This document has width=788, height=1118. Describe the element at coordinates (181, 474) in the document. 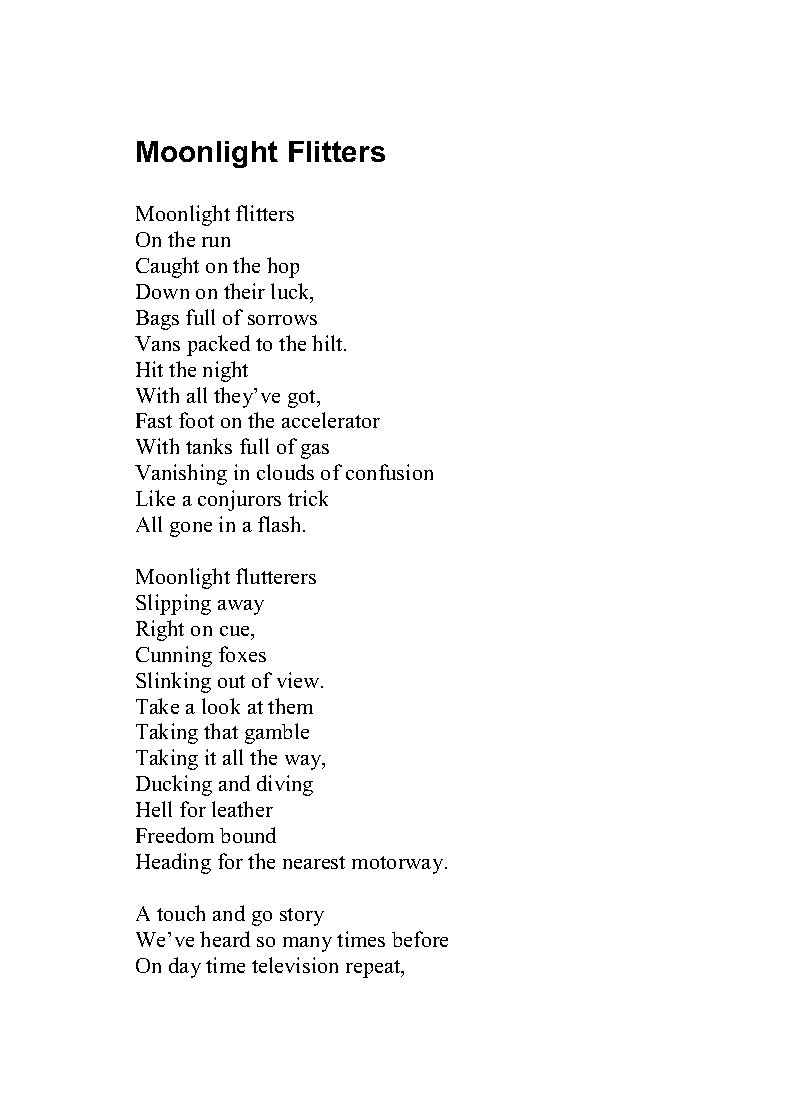

I see `Vanishing` at that location.
